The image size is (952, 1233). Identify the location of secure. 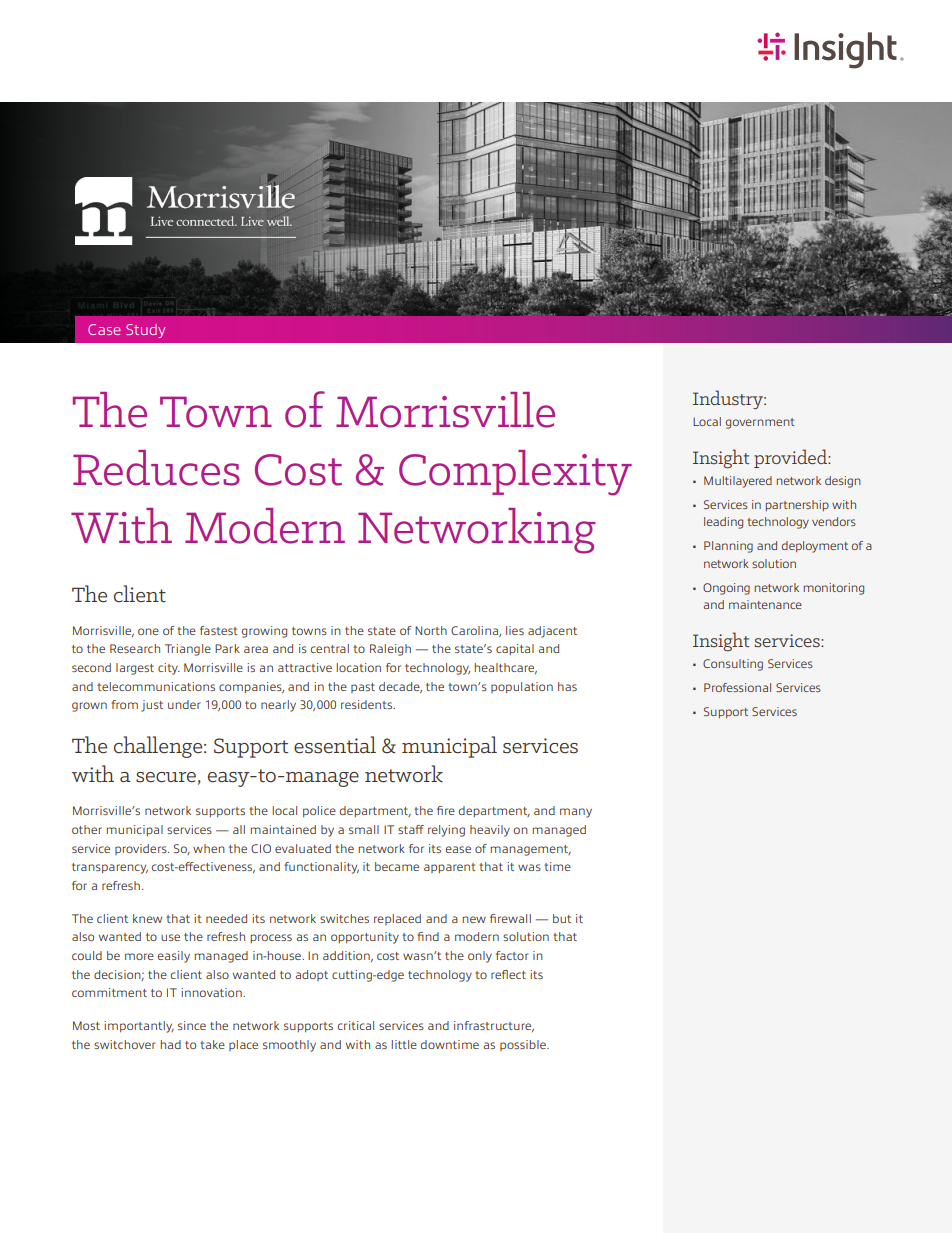
(166, 777).
